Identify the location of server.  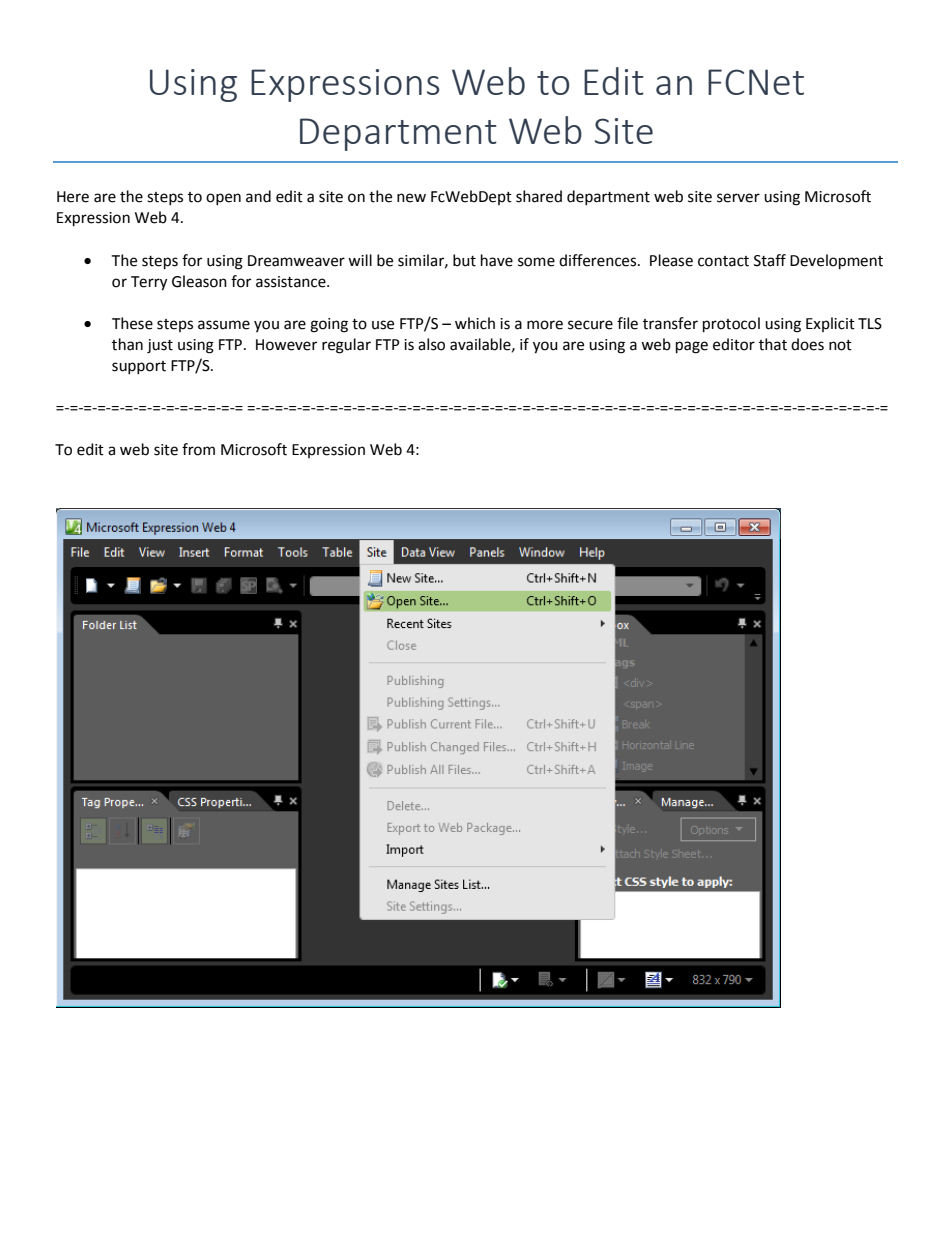
(738, 198).
